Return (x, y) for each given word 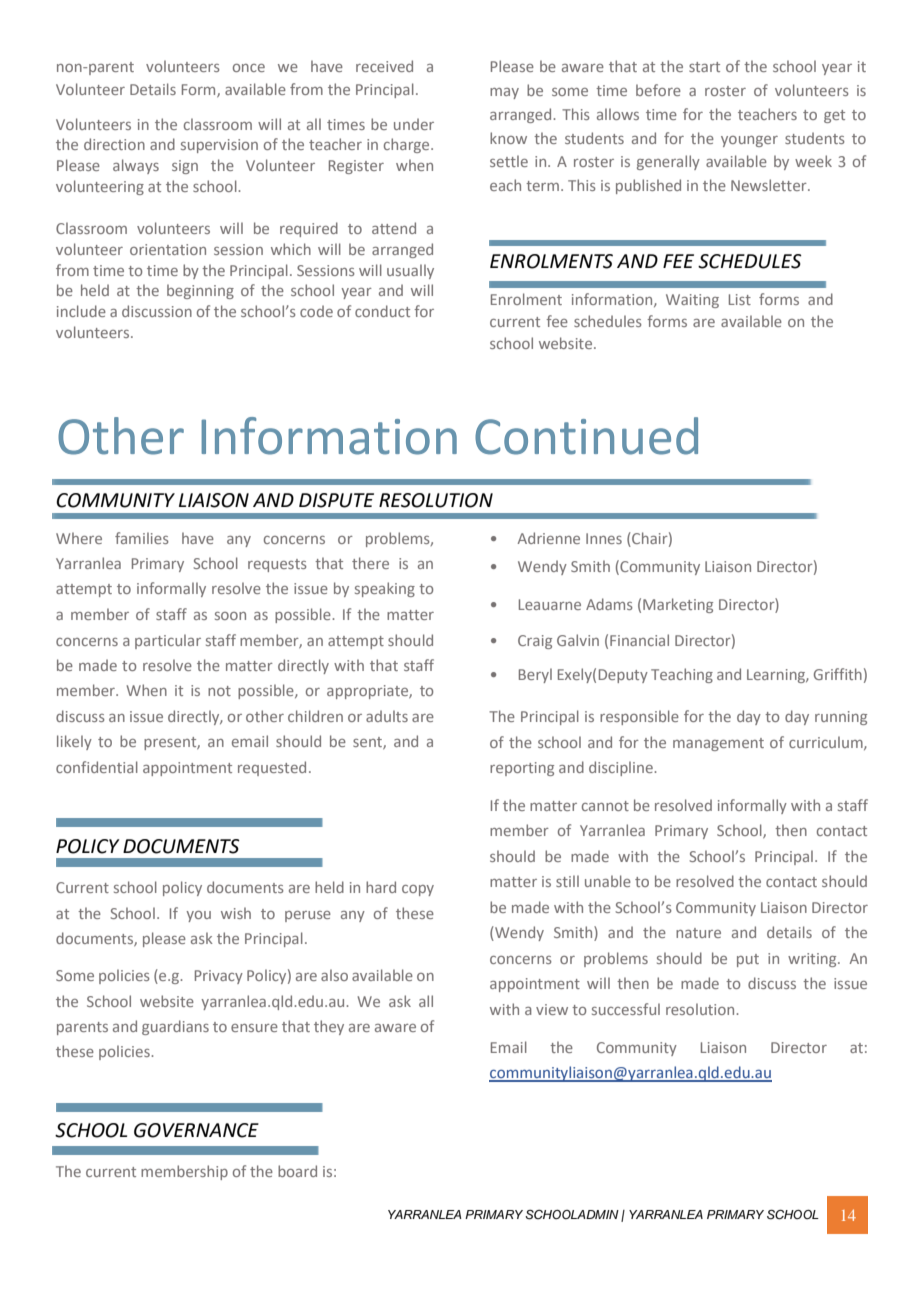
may (504, 93)
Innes (604, 538)
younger (749, 141)
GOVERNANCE (196, 1130)
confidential (97, 767)
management (718, 744)
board (297, 1171)
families (142, 538)
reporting (522, 769)
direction (114, 144)
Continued (586, 436)
